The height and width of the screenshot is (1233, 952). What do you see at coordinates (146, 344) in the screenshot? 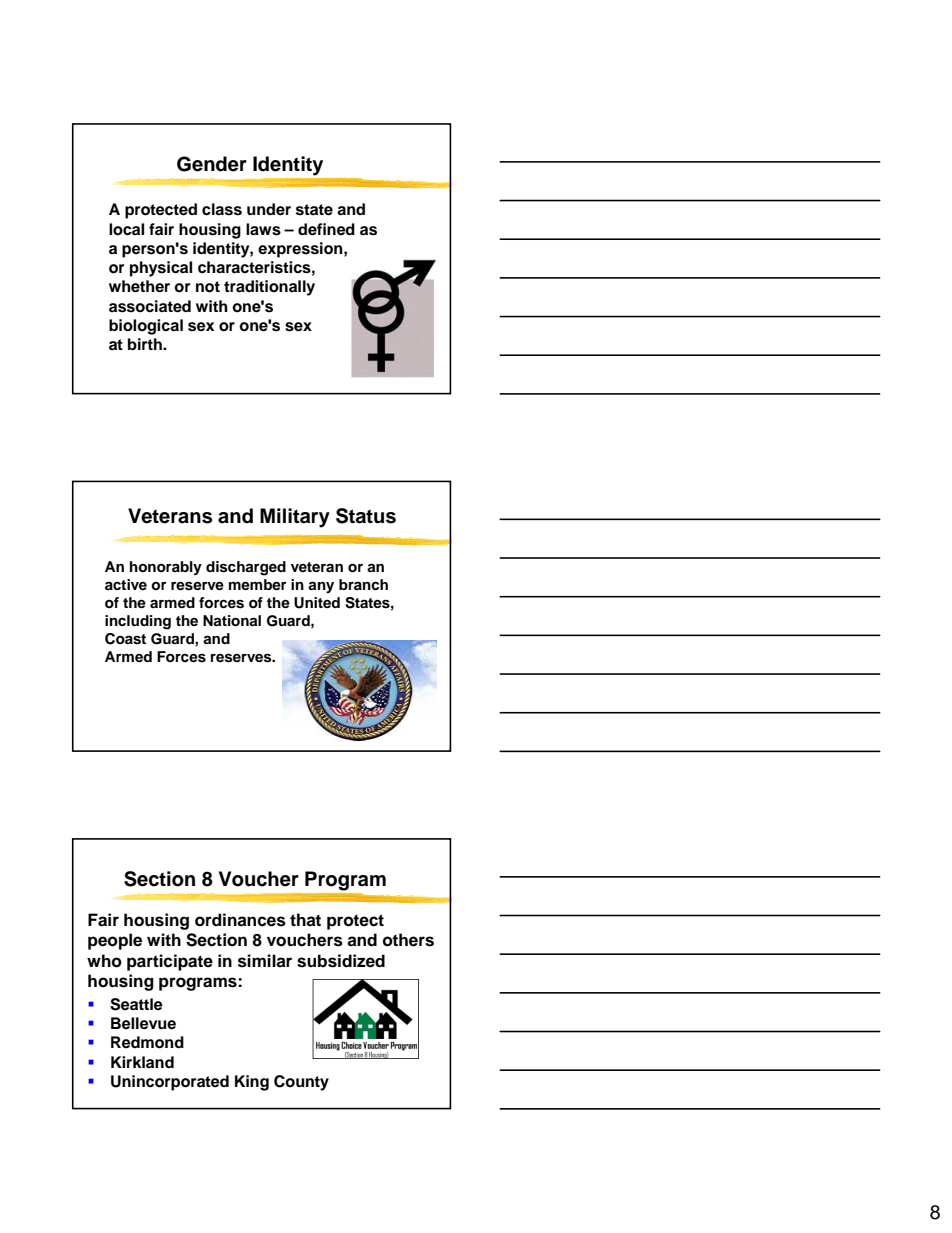
I see `birth` at bounding box center [146, 344].
